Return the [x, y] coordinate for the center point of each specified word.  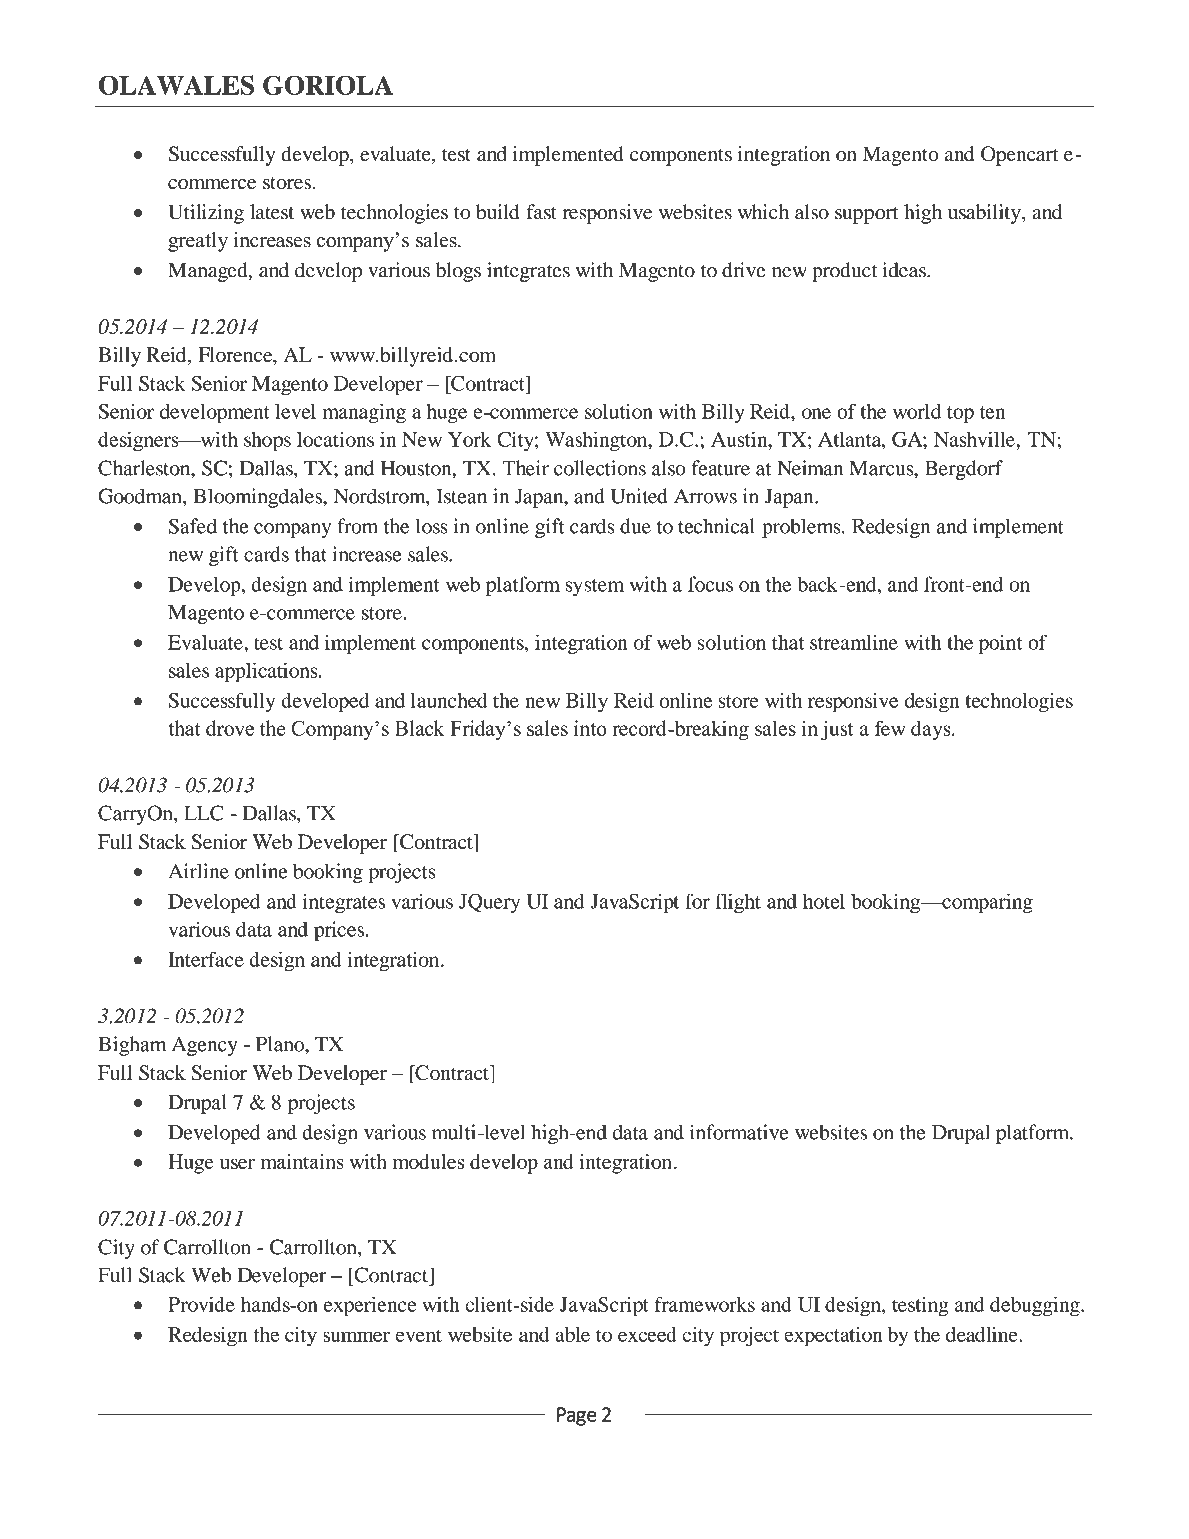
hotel [824, 901]
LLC [204, 813]
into [590, 728]
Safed [192, 526]
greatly [198, 242]
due [635, 526]
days [932, 731]
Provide [201, 1304]
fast [542, 212]
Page [577, 1416]
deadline [983, 1334]
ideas [905, 270]
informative [739, 1132]
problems [802, 528]
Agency [204, 1046]
